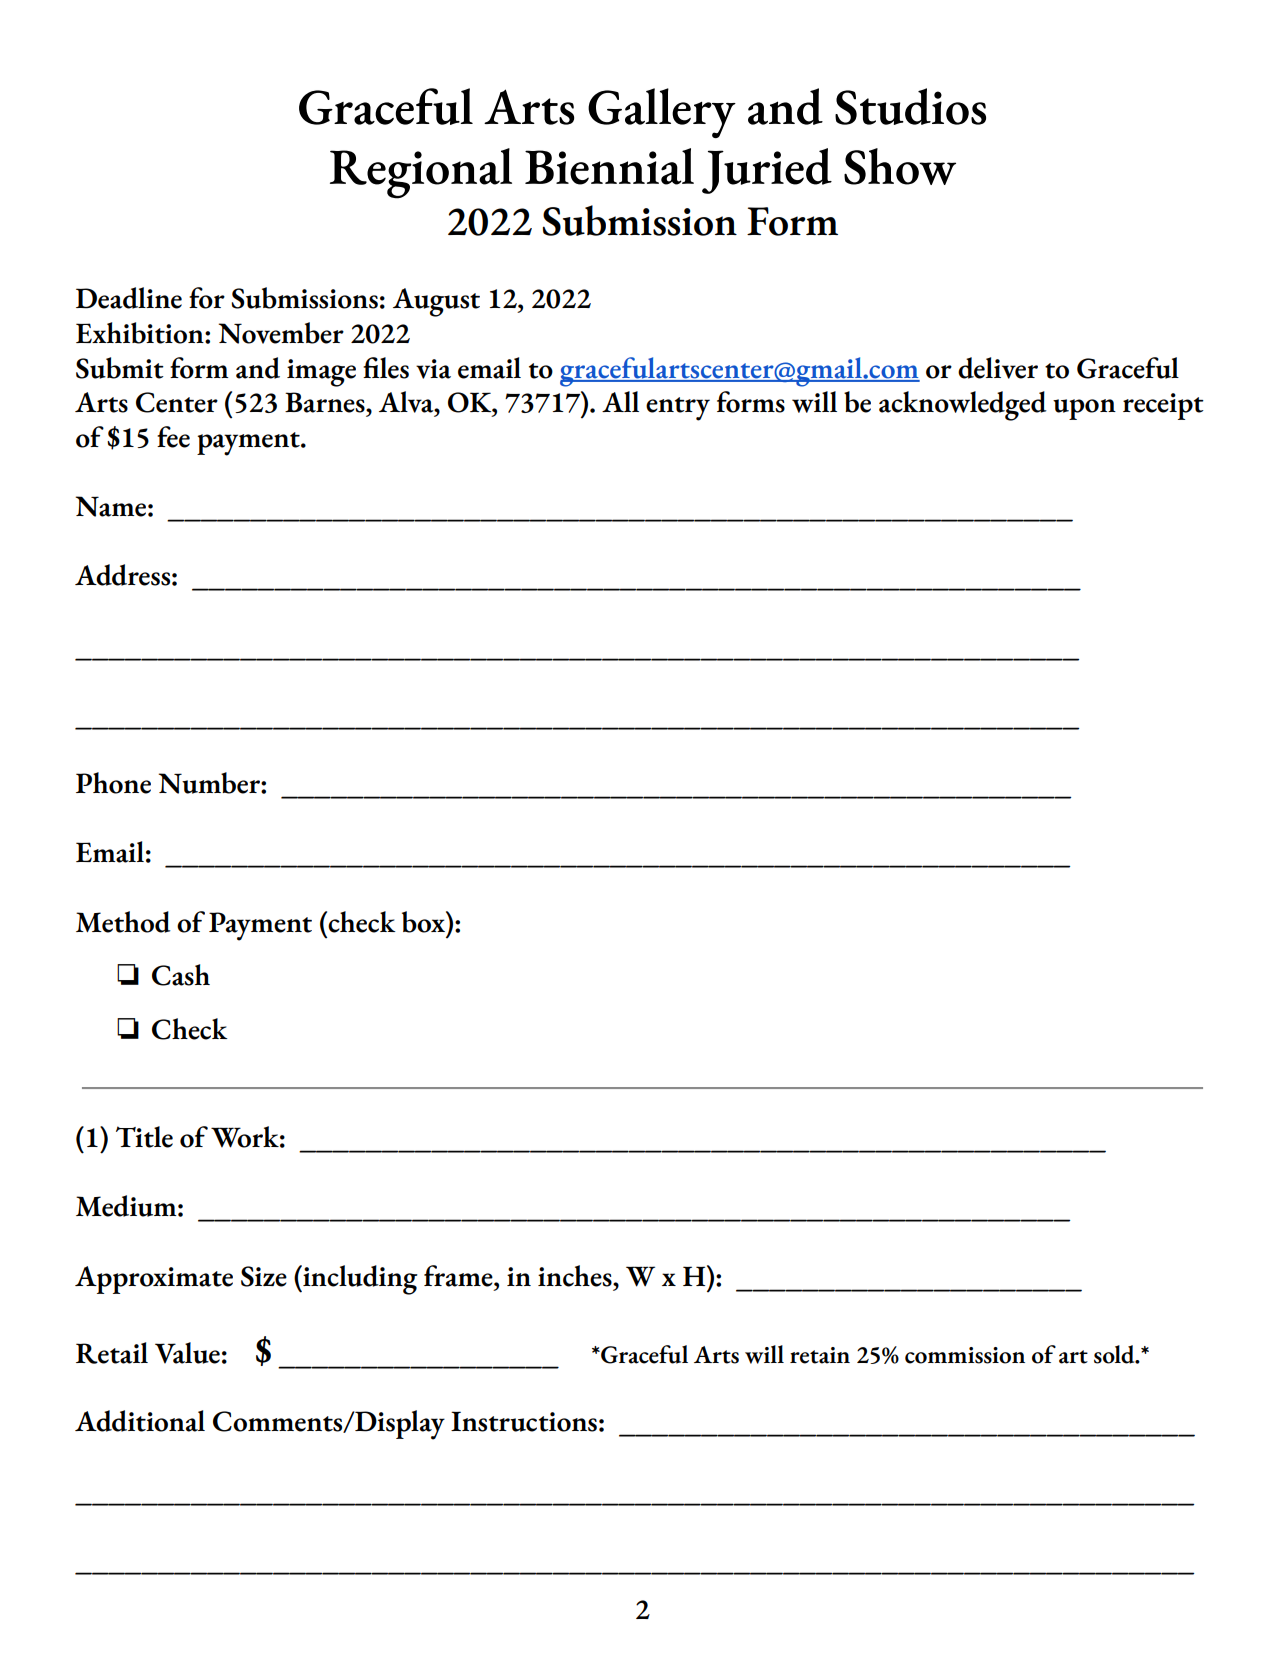 The width and height of the screenshot is (1285, 1662). What do you see at coordinates (173, 437) in the screenshot?
I see `fee` at bounding box center [173, 437].
